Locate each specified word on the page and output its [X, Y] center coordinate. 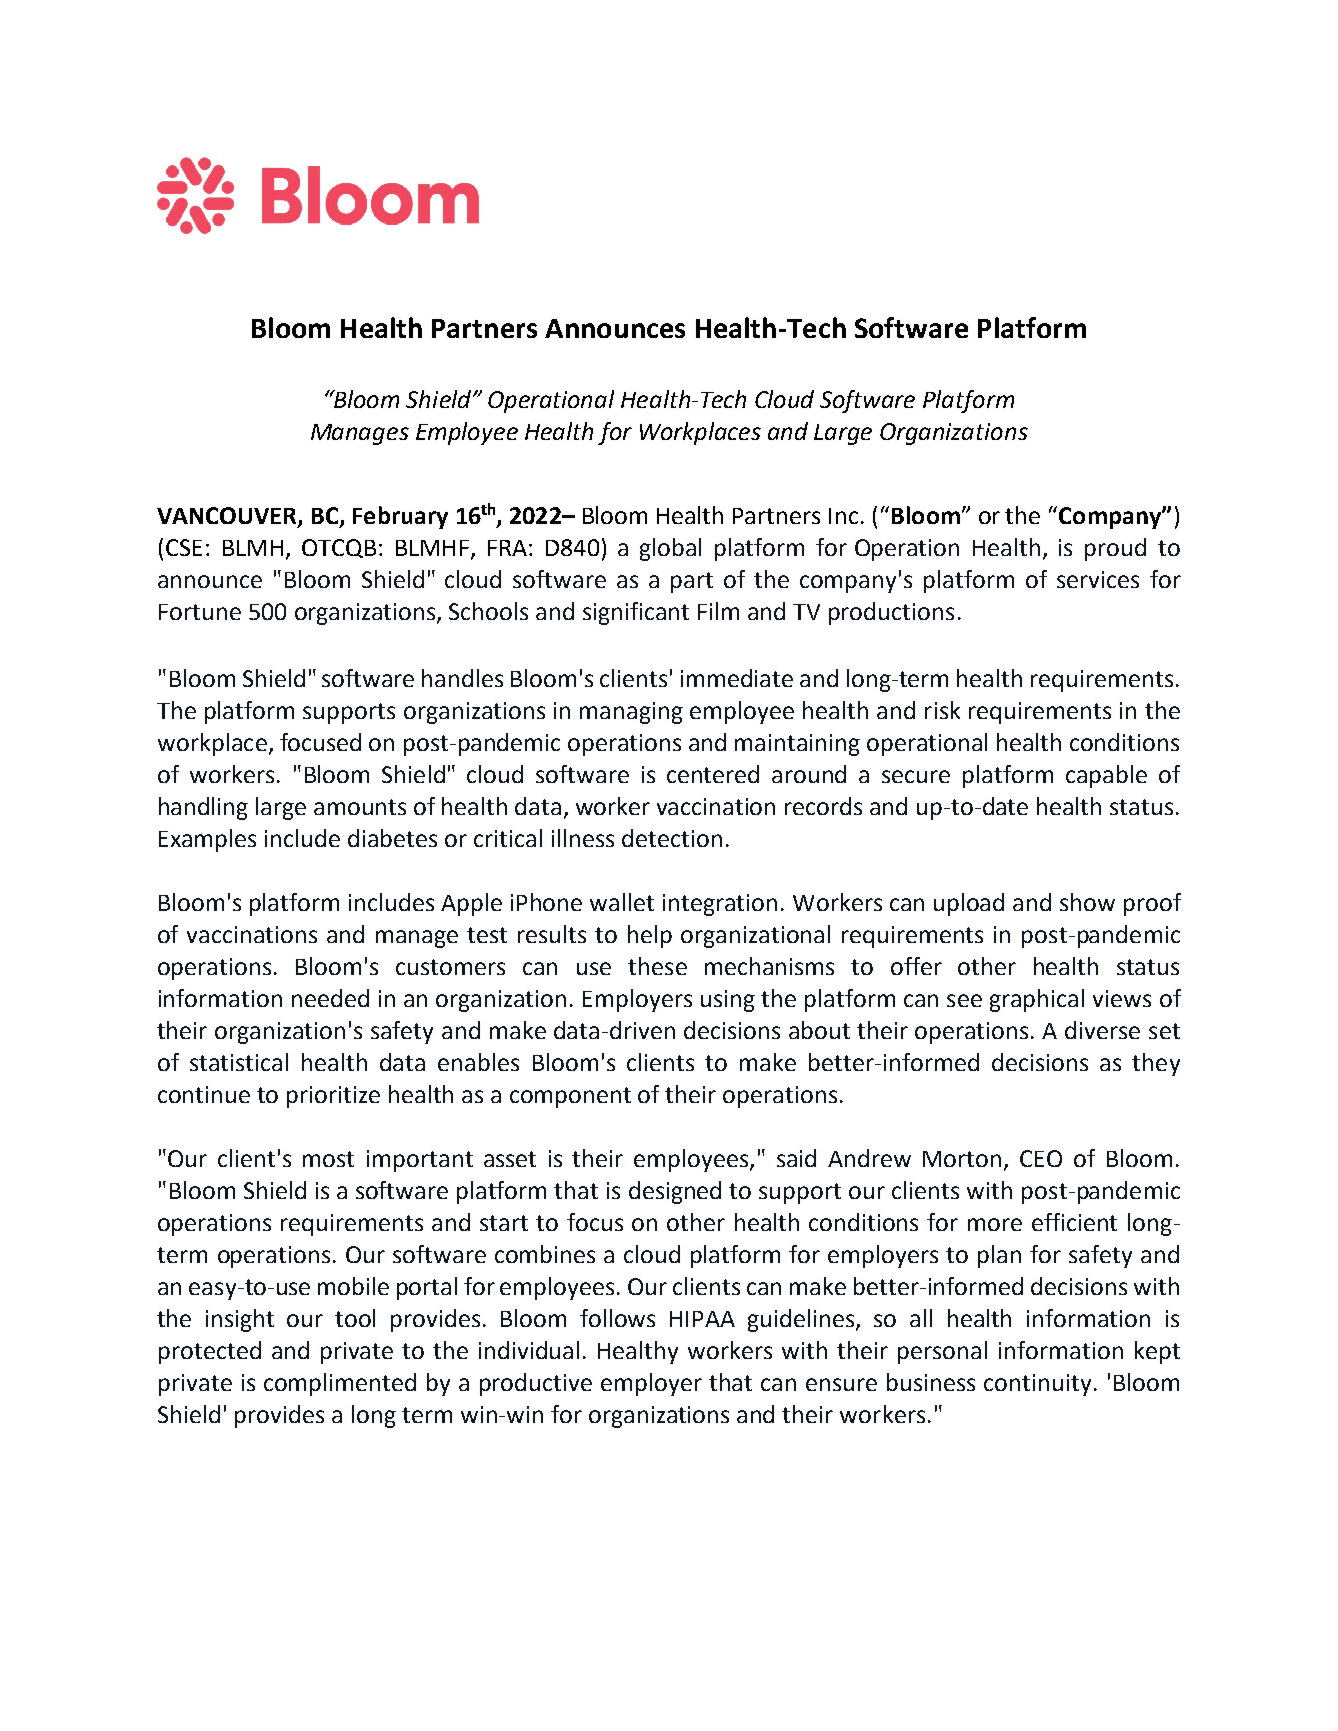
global [670, 549]
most [328, 1159]
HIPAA [702, 1319]
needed [330, 998]
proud [1115, 549]
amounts [360, 807]
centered [713, 774]
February [400, 517]
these [657, 966]
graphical [1037, 1000]
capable [1106, 776]
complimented [340, 1384]
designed [675, 1192]
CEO [1041, 1158]
